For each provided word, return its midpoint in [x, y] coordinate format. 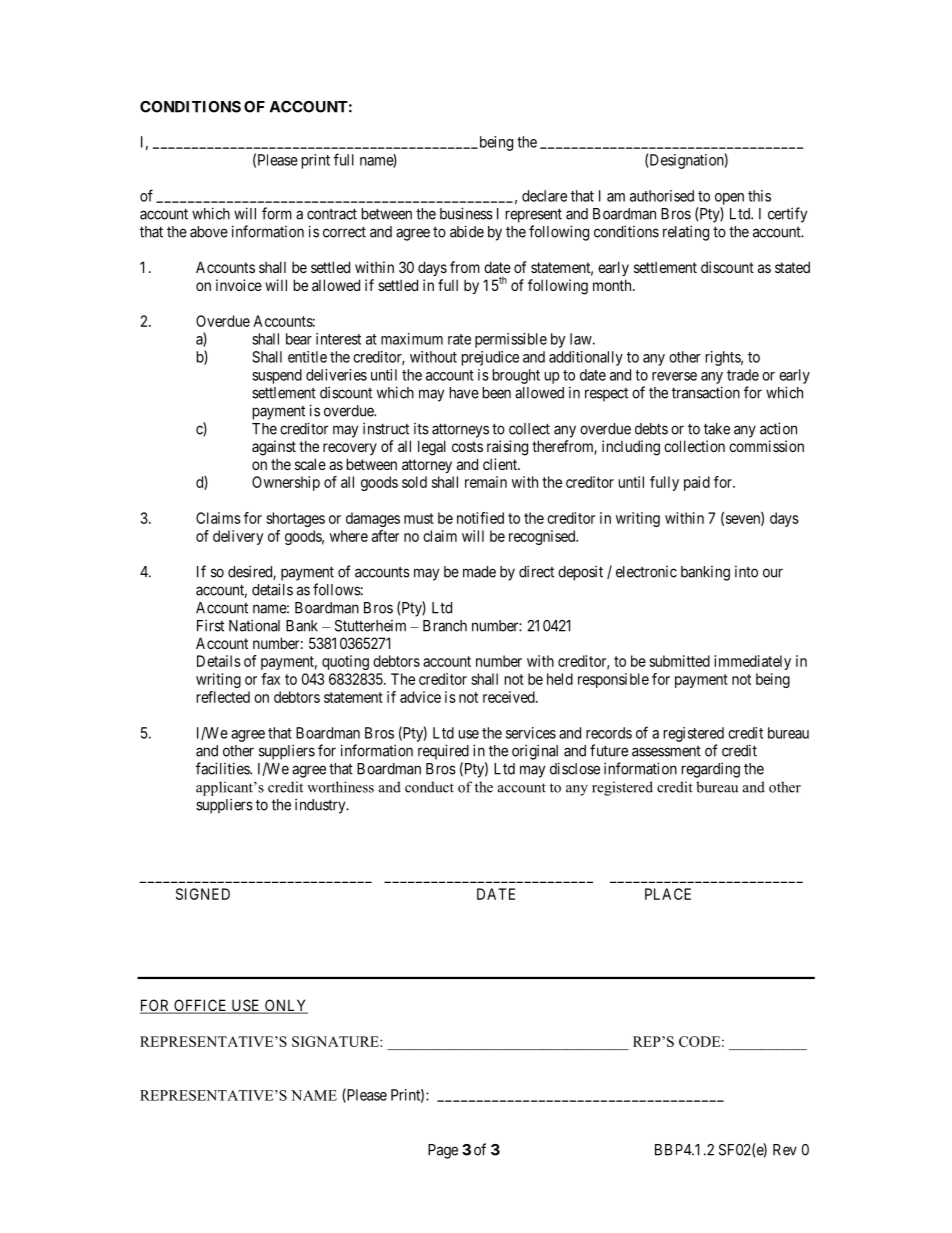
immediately [752, 662]
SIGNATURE [336, 1041]
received [510, 697]
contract [332, 214]
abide [467, 231]
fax [270, 679]
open [729, 199]
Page [443, 1151]
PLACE [668, 894]
